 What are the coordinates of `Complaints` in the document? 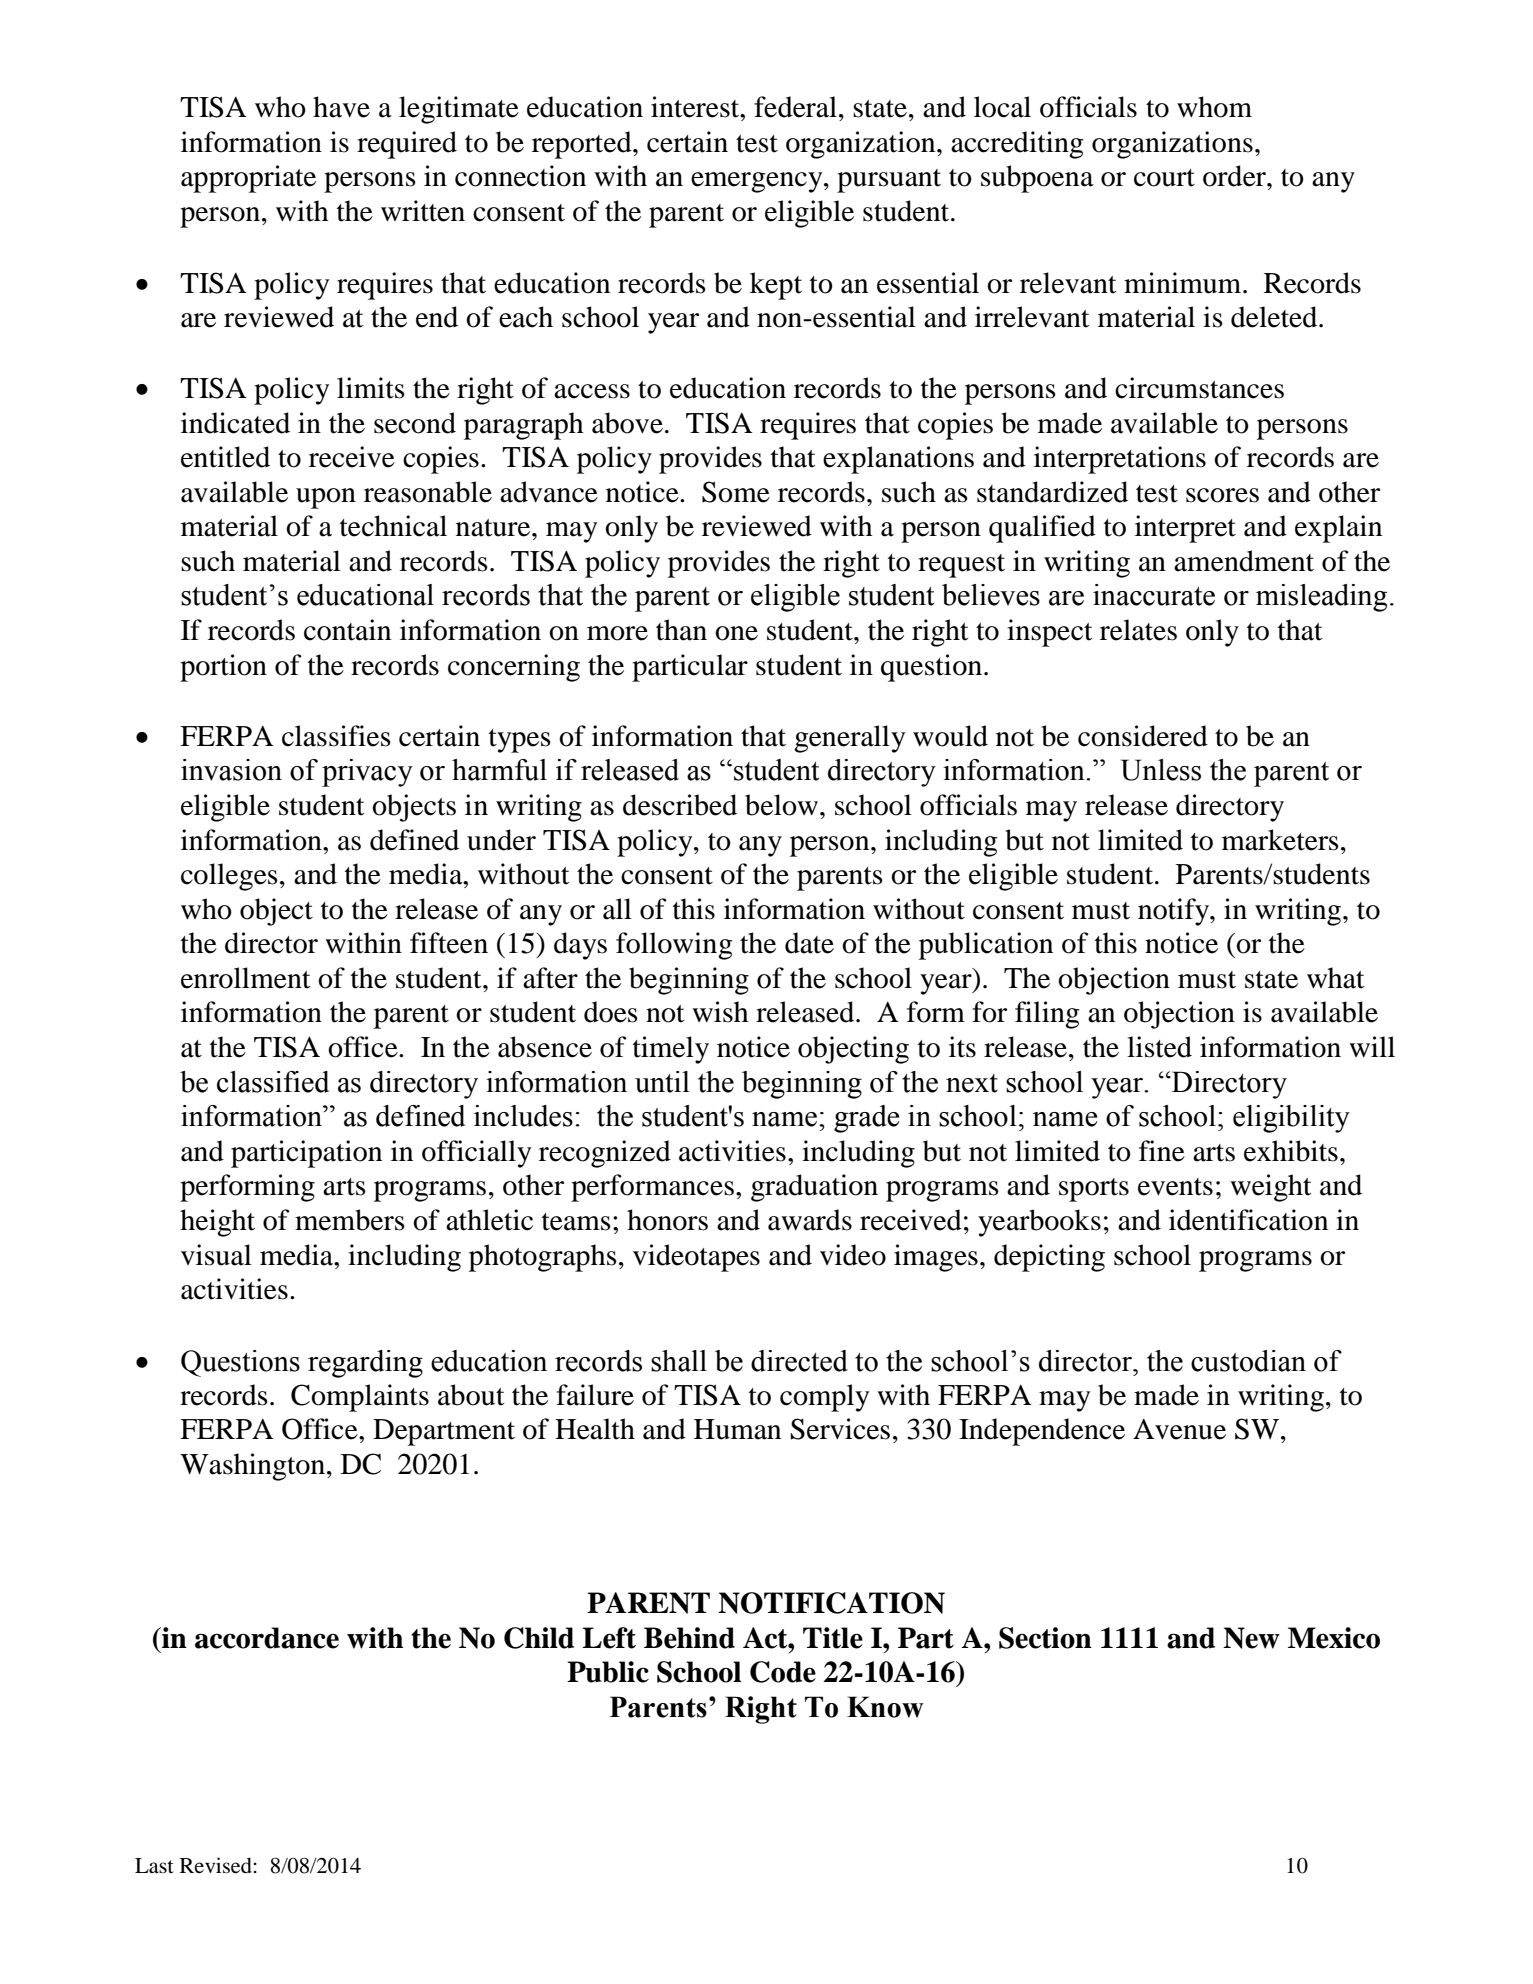 It's located at (360, 1398).
